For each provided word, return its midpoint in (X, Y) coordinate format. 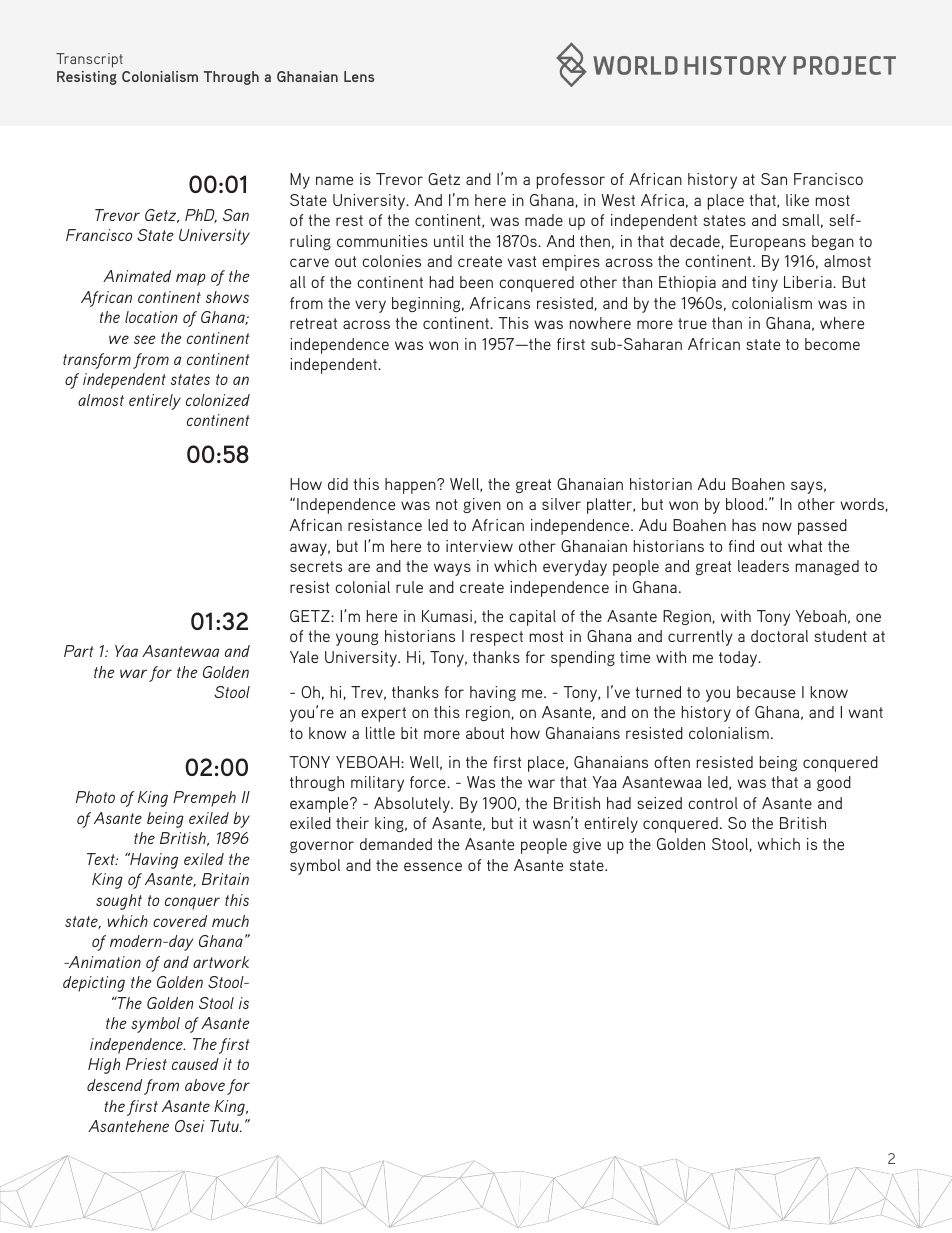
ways (452, 569)
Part (79, 651)
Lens (359, 76)
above (205, 1085)
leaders (763, 566)
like (797, 200)
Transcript (89, 60)
